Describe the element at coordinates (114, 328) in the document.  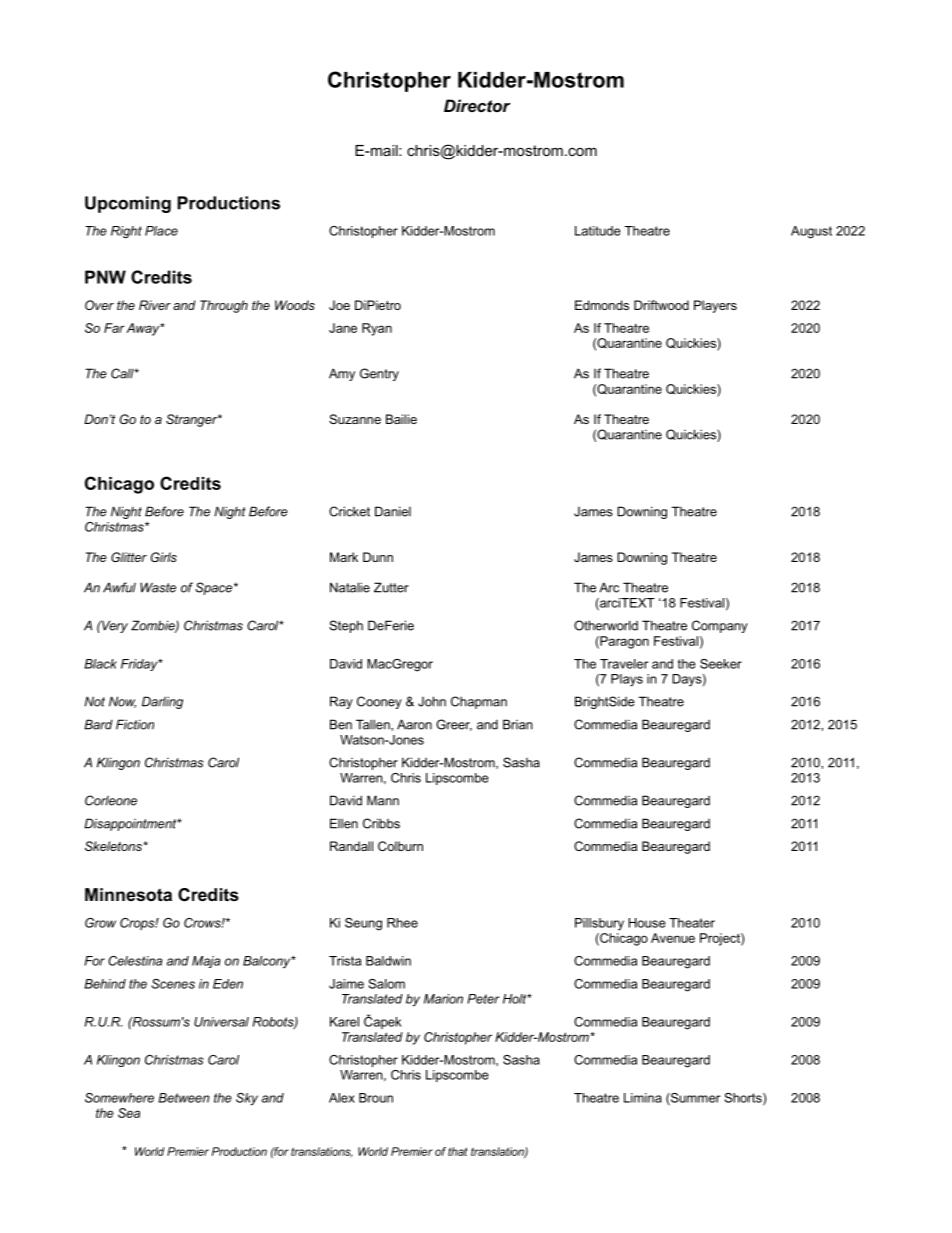
I see `Far` at that location.
